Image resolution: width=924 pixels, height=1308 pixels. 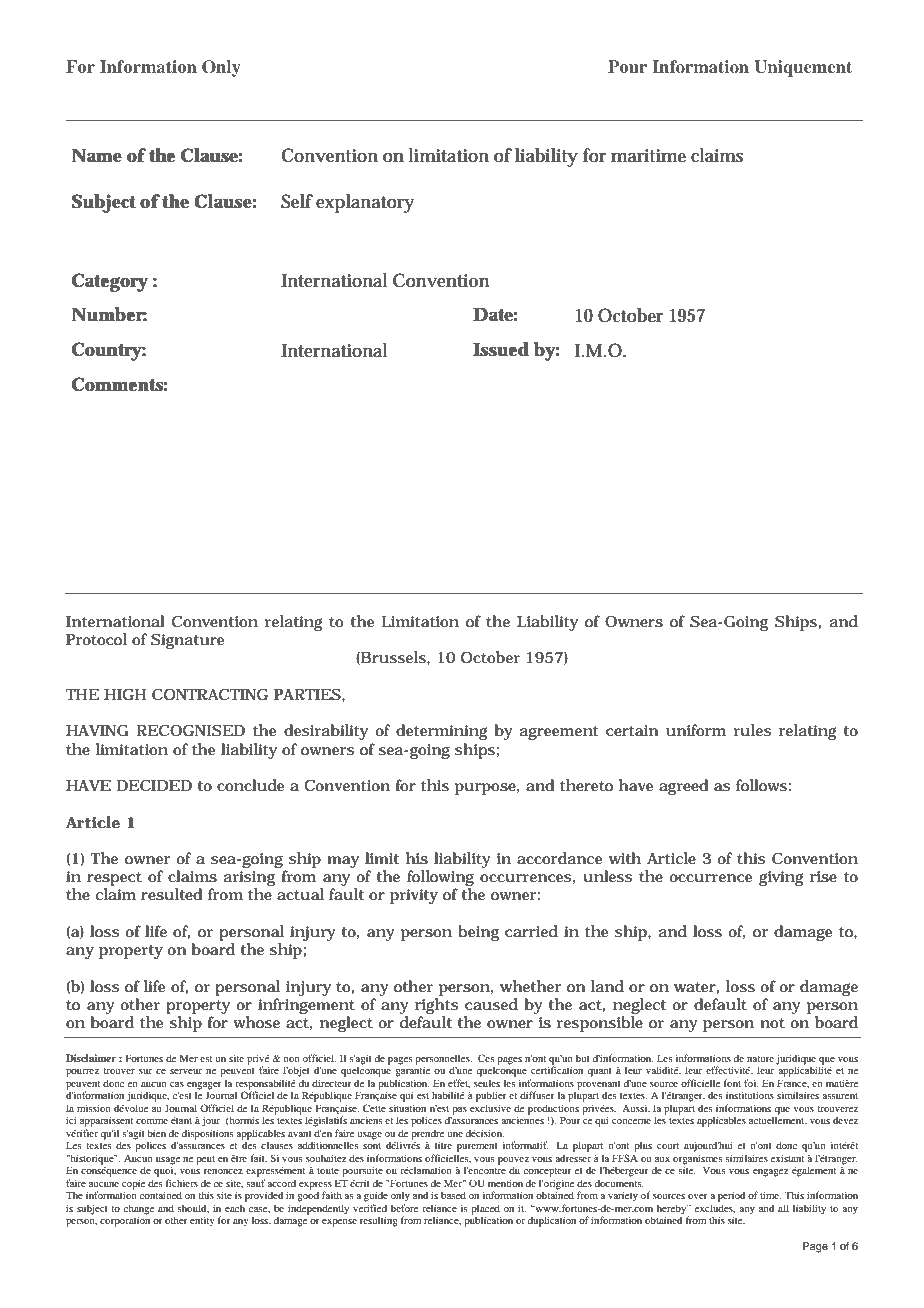 What do you see at coordinates (753, 730) in the screenshot?
I see `rules` at bounding box center [753, 730].
